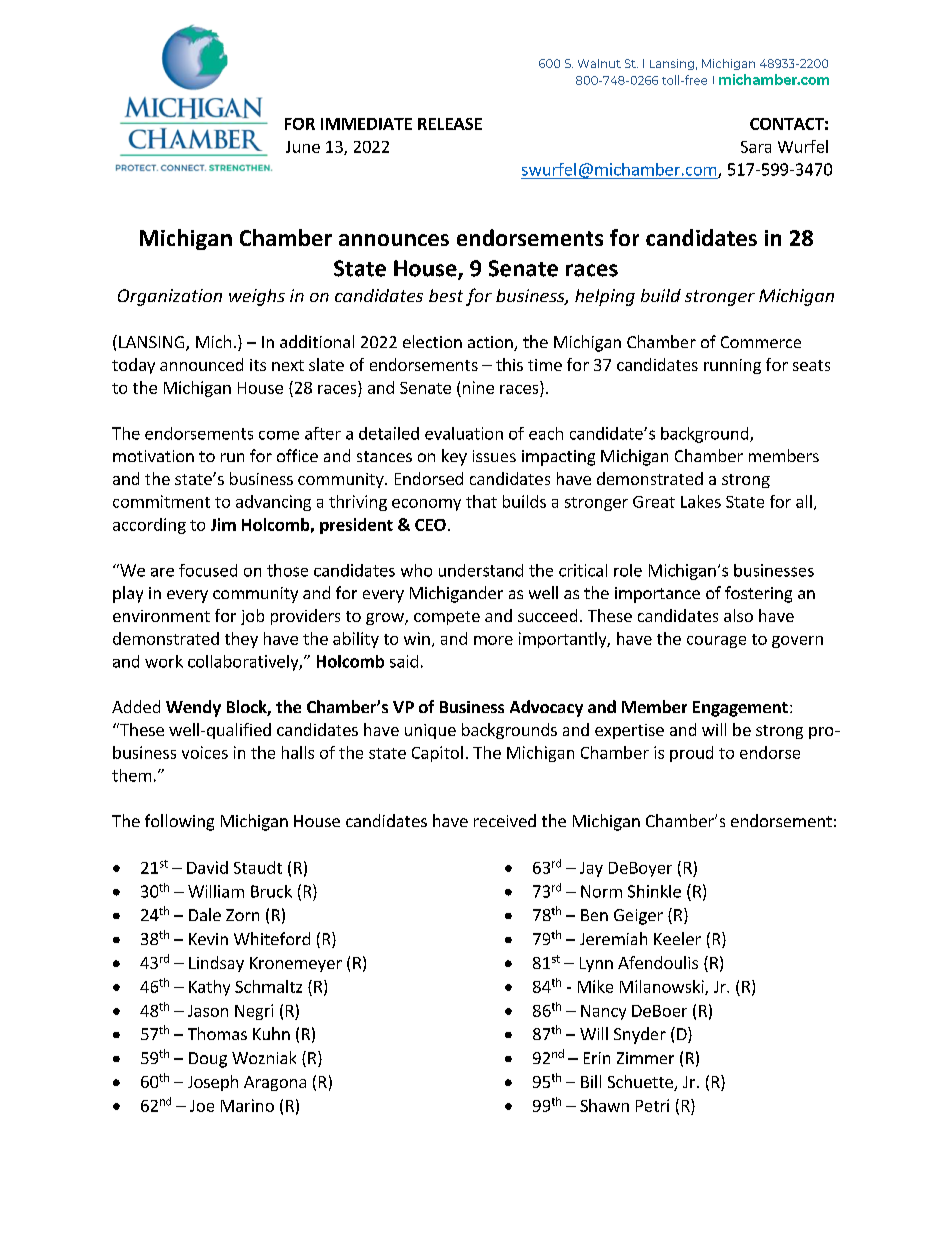  What do you see at coordinates (450, 124) in the screenshot?
I see `RELEASE` at bounding box center [450, 124].
